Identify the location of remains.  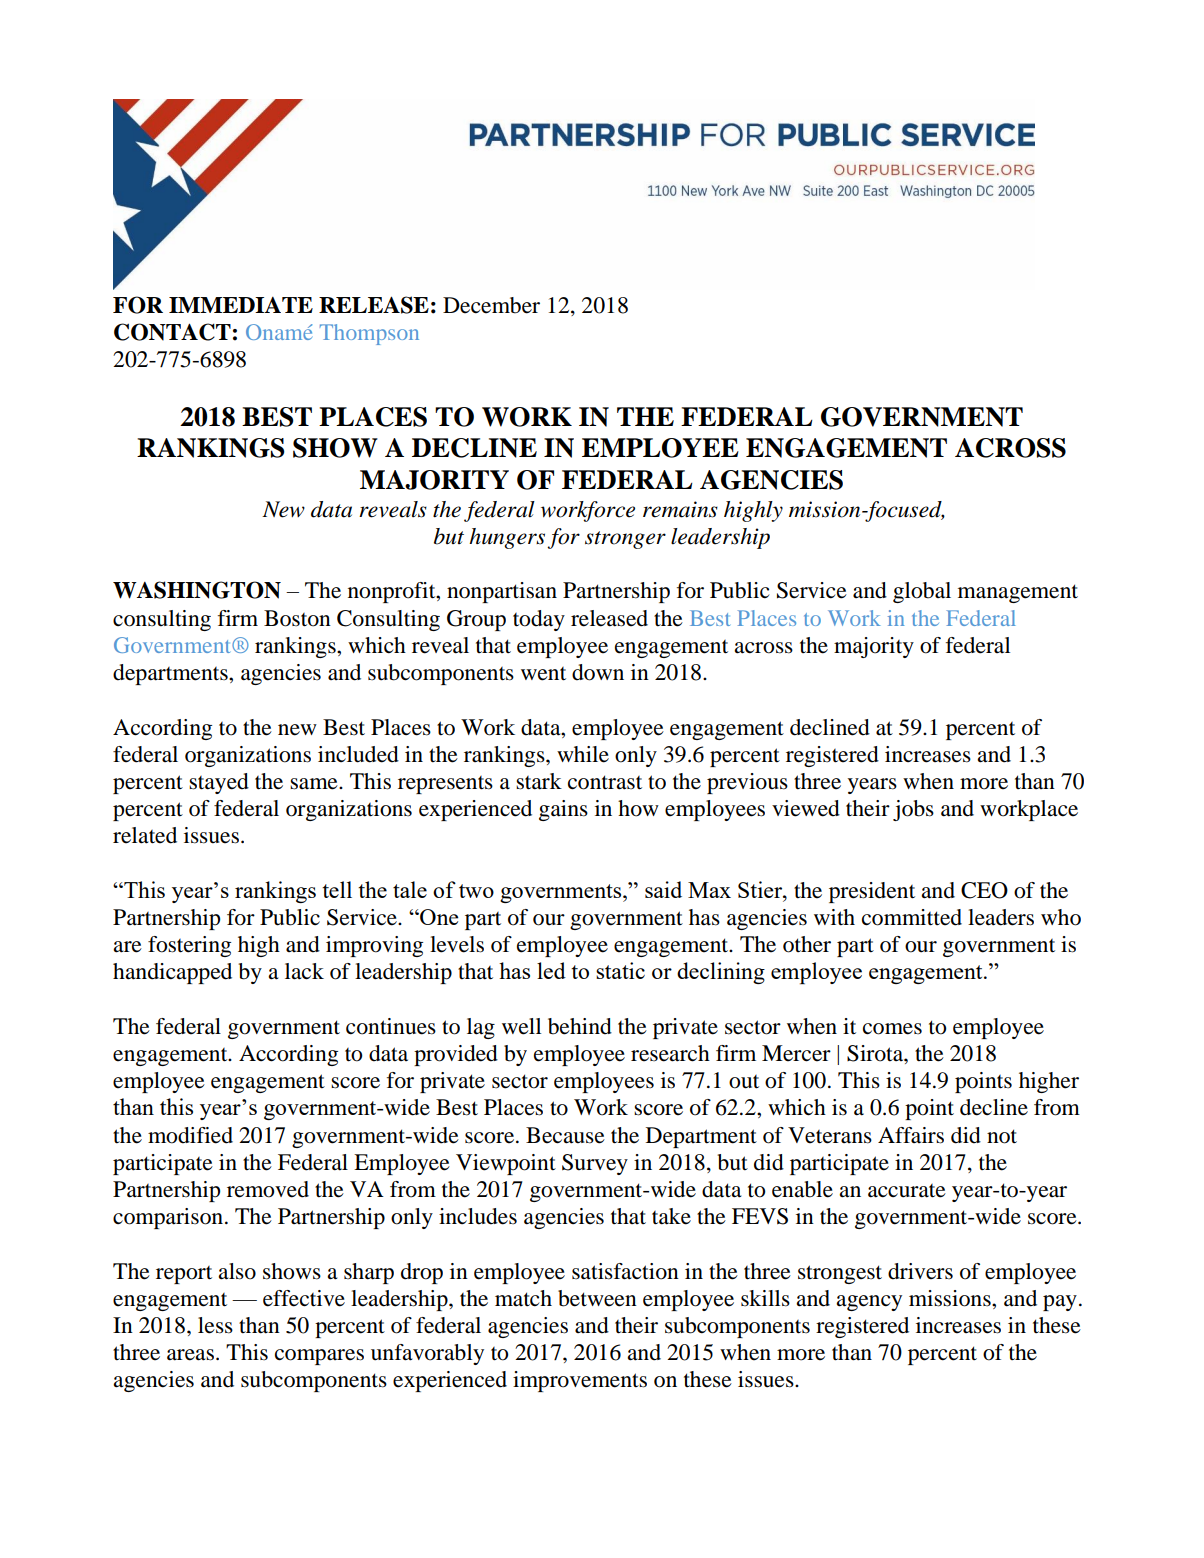
(680, 509).
